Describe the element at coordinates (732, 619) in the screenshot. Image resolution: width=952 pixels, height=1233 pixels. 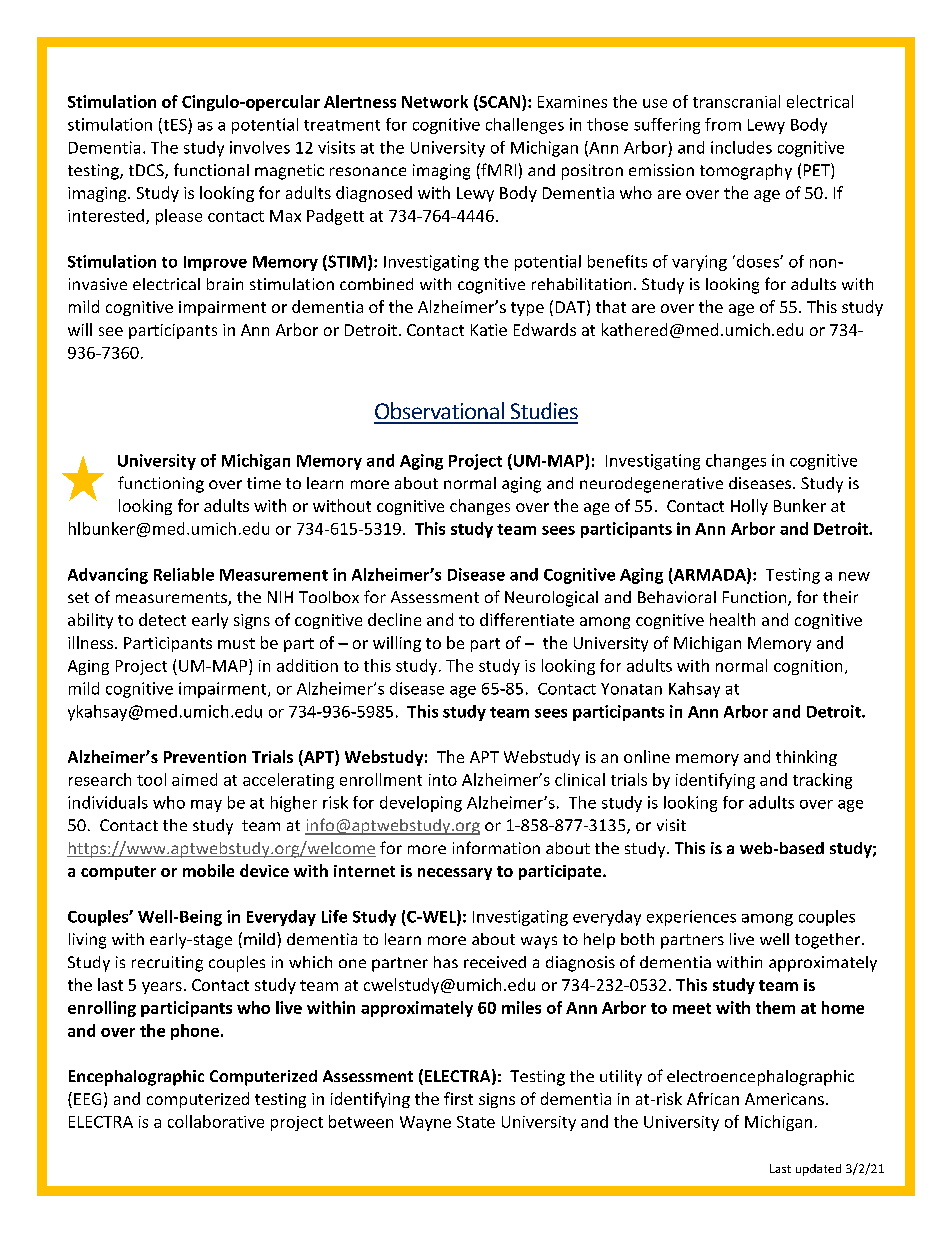
I see `health` at that location.
